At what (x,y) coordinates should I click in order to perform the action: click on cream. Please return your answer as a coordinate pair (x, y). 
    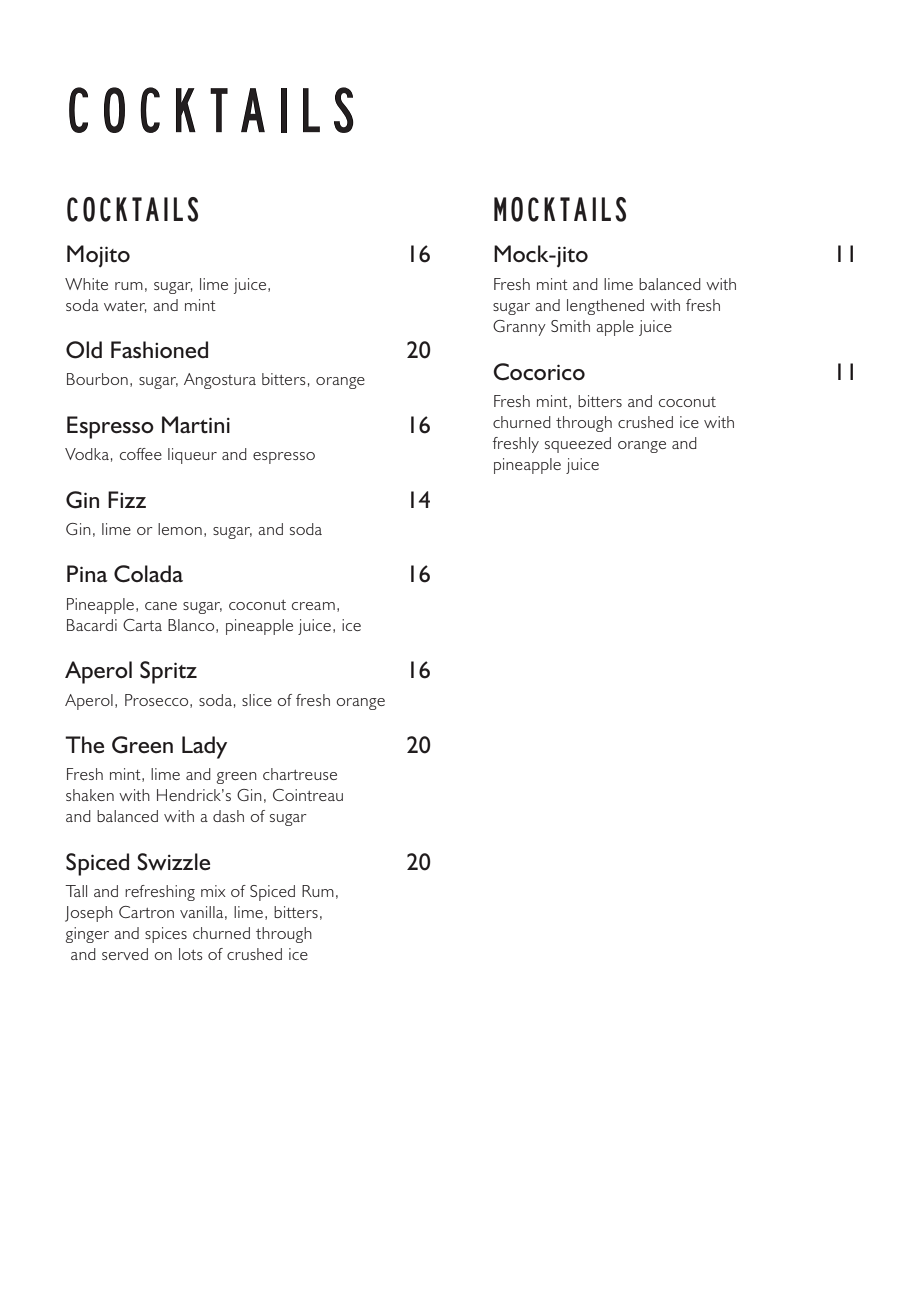
    Looking at the image, I should click on (313, 606).
